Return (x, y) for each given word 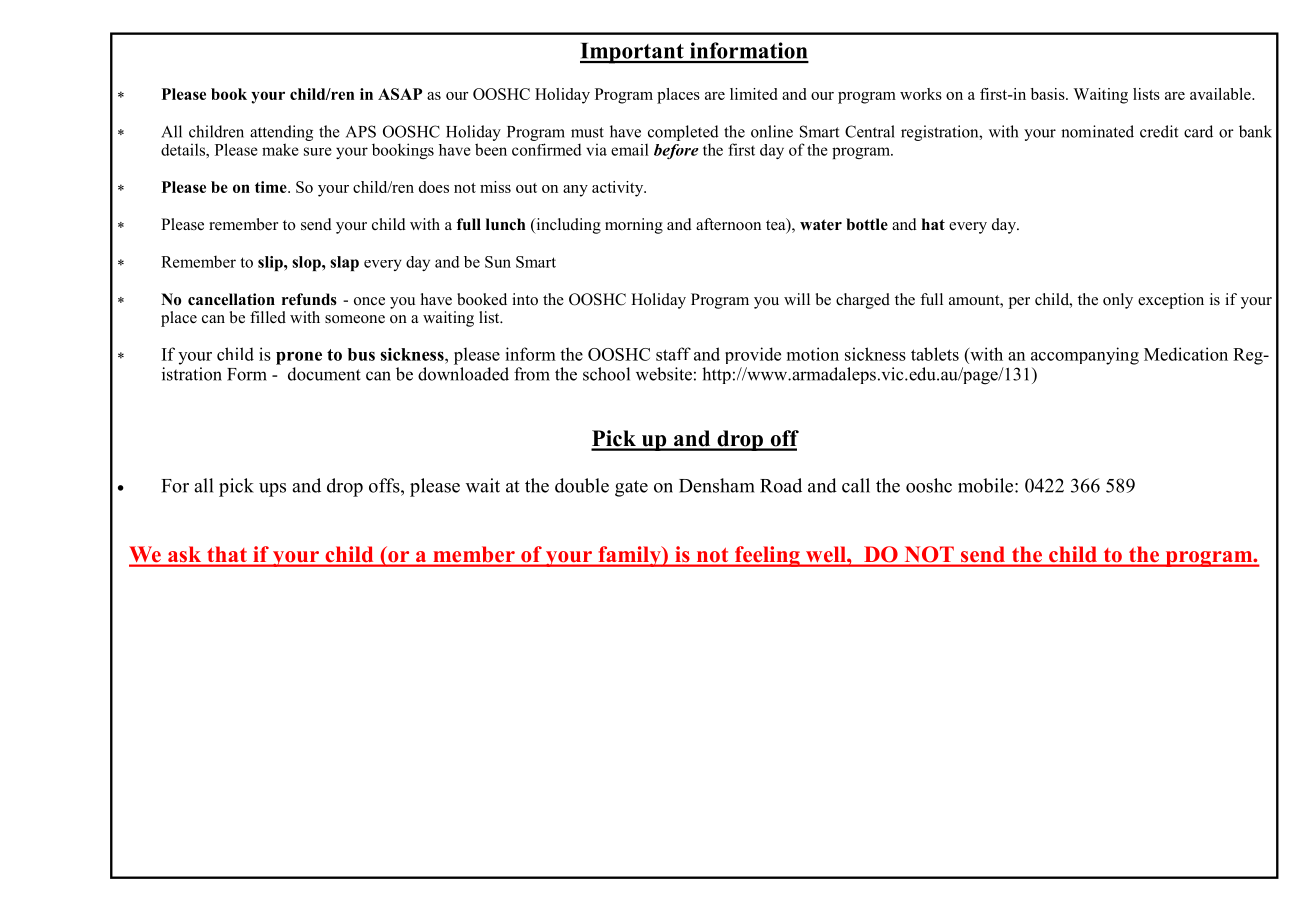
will (797, 299)
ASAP (400, 94)
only (1118, 301)
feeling (767, 556)
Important (633, 53)
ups (272, 490)
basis (1049, 94)
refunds (309, 299)
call (856, 485)
